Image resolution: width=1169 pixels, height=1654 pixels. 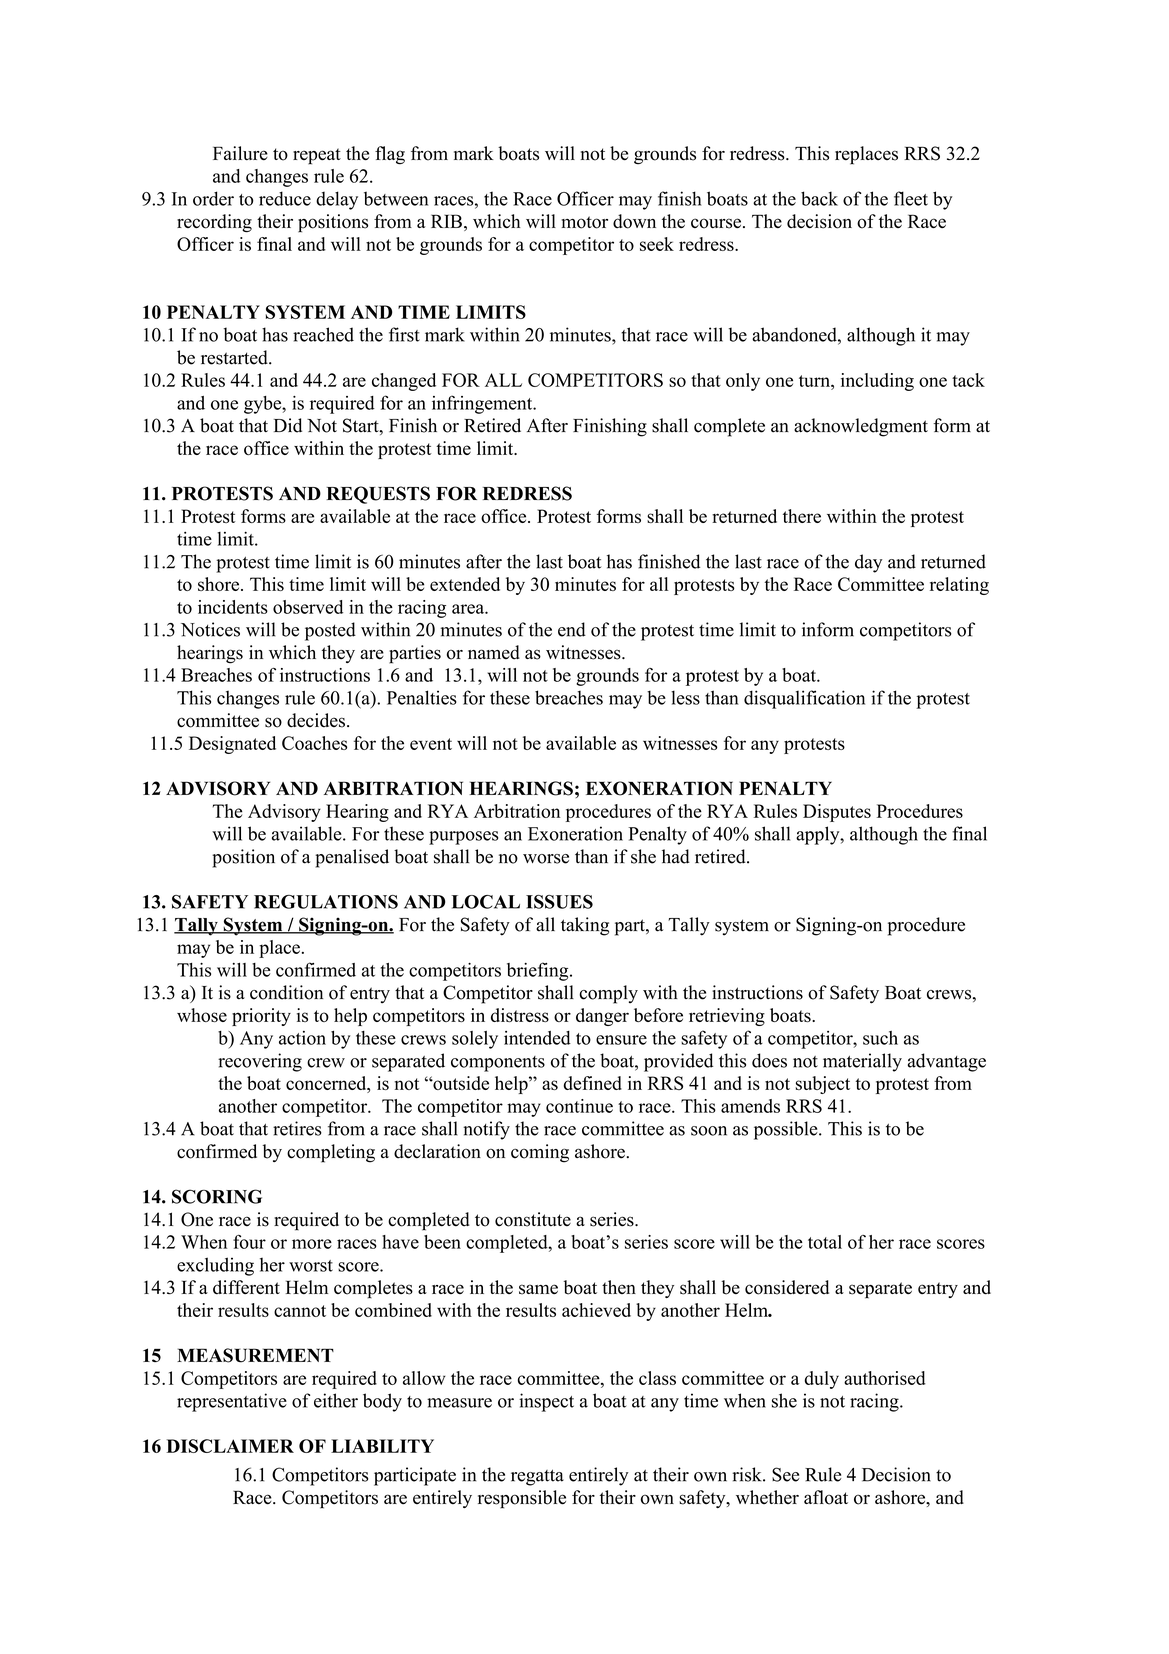 What do you see at coordinates (285, 198) in the screenshot?
I see `reduce` at bounding box center [285, 198].
